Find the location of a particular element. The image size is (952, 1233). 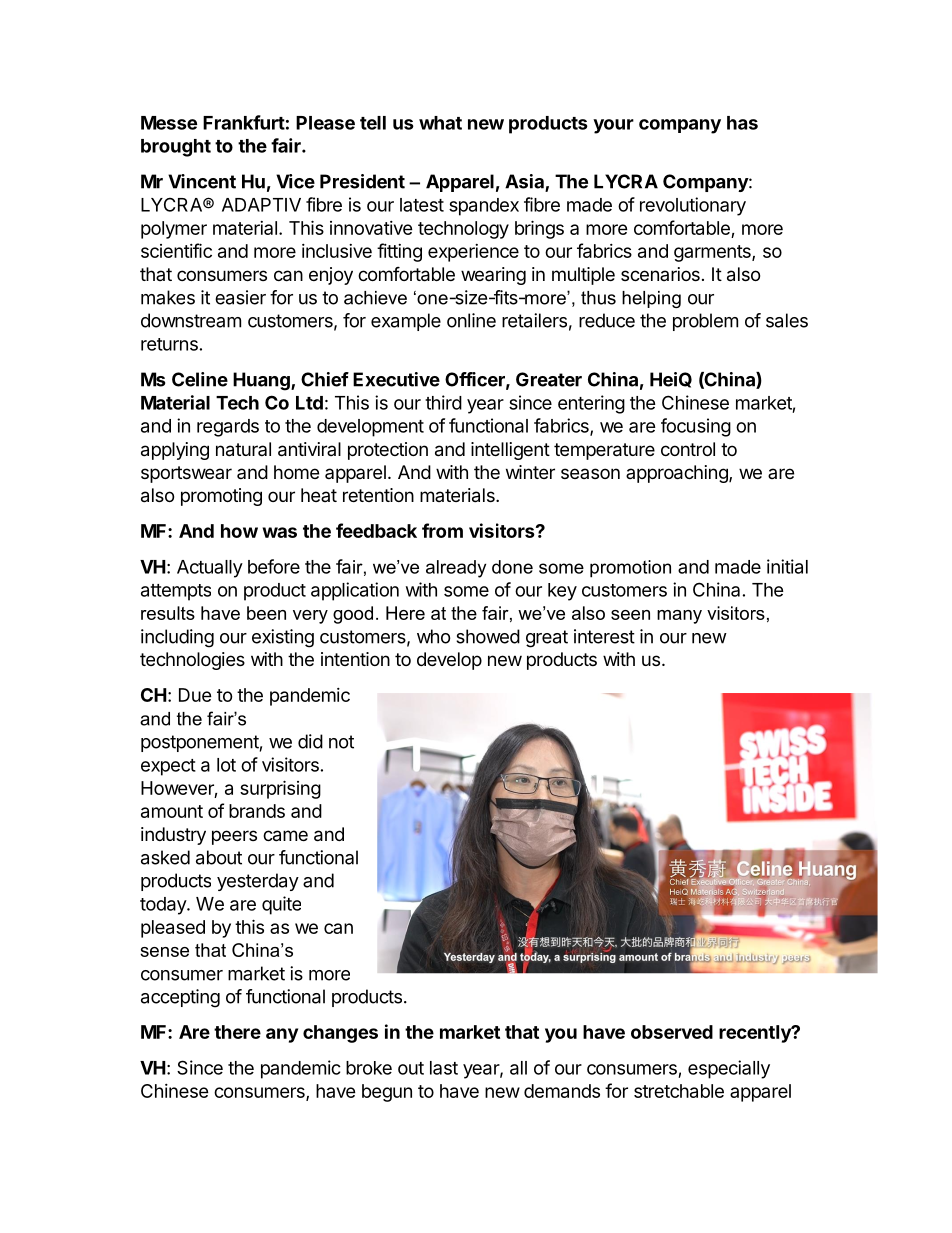

Frankfurt is located at coordinates (244, 122).
